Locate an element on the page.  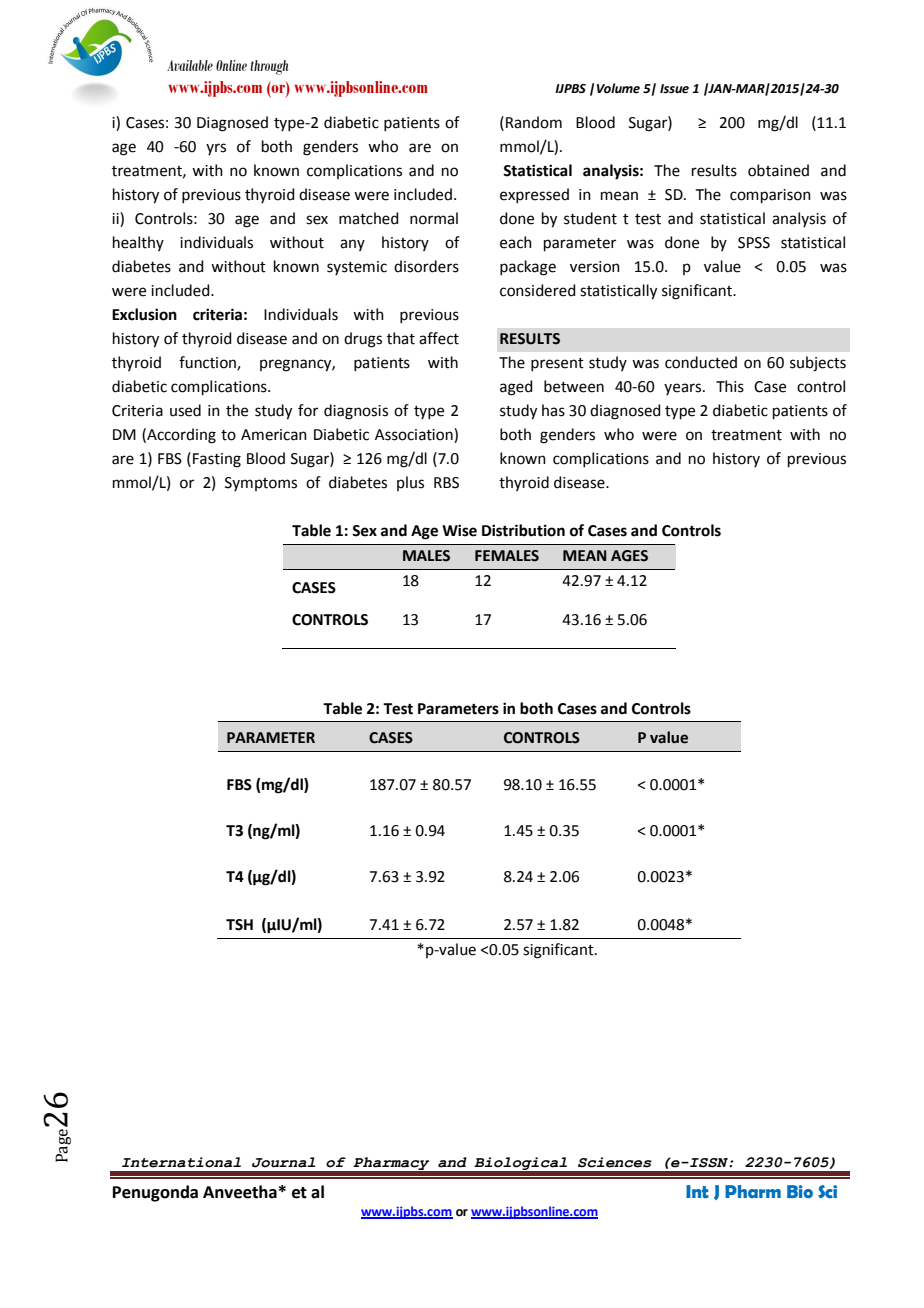
Fasting is located at coordinates (217, 460).
